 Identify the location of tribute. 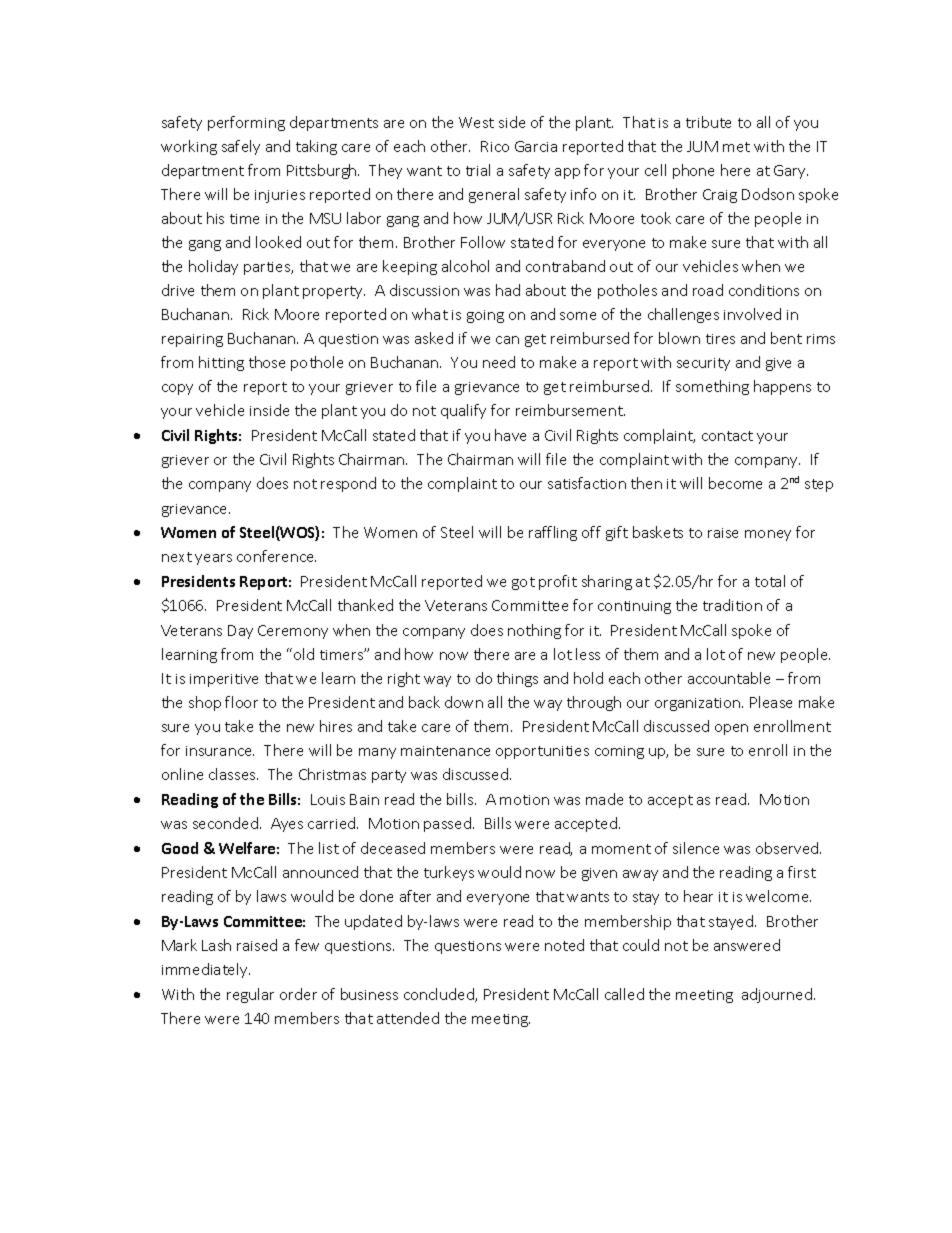
(708, 122).
